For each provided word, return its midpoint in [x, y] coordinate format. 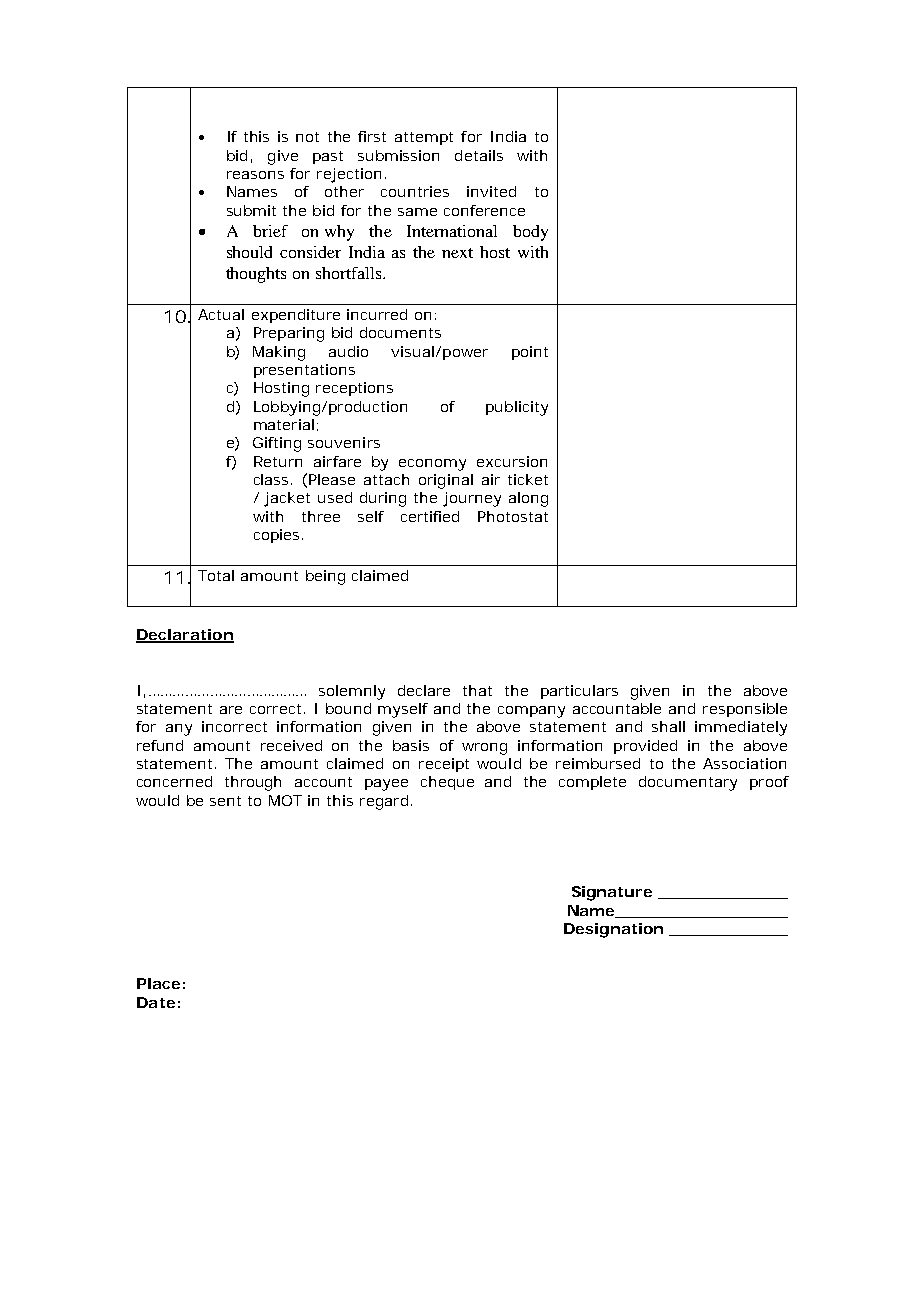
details [479, 155]
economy [432, 465]
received [291, 745]
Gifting [277, 444]
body [530, 233]
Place [158, 983]
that [477, 690]
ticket [528, 479]
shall [668, 726]
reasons [255, 175]
